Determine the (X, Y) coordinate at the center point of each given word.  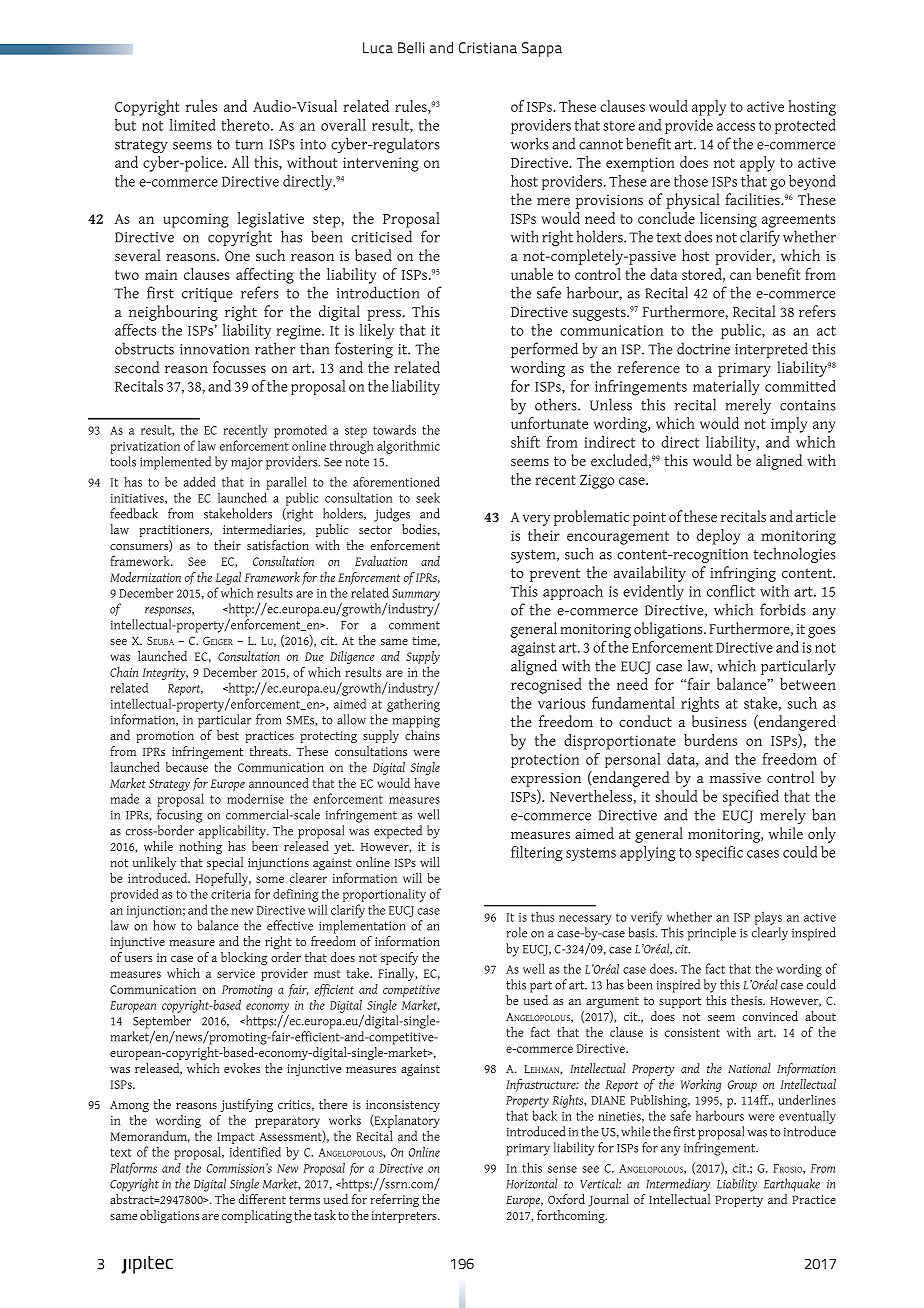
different (262, 1199)
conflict (731, 591)
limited (193, 125)
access (736, 127)
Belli (411, 48)
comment (414, 625)
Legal (228, 578)
